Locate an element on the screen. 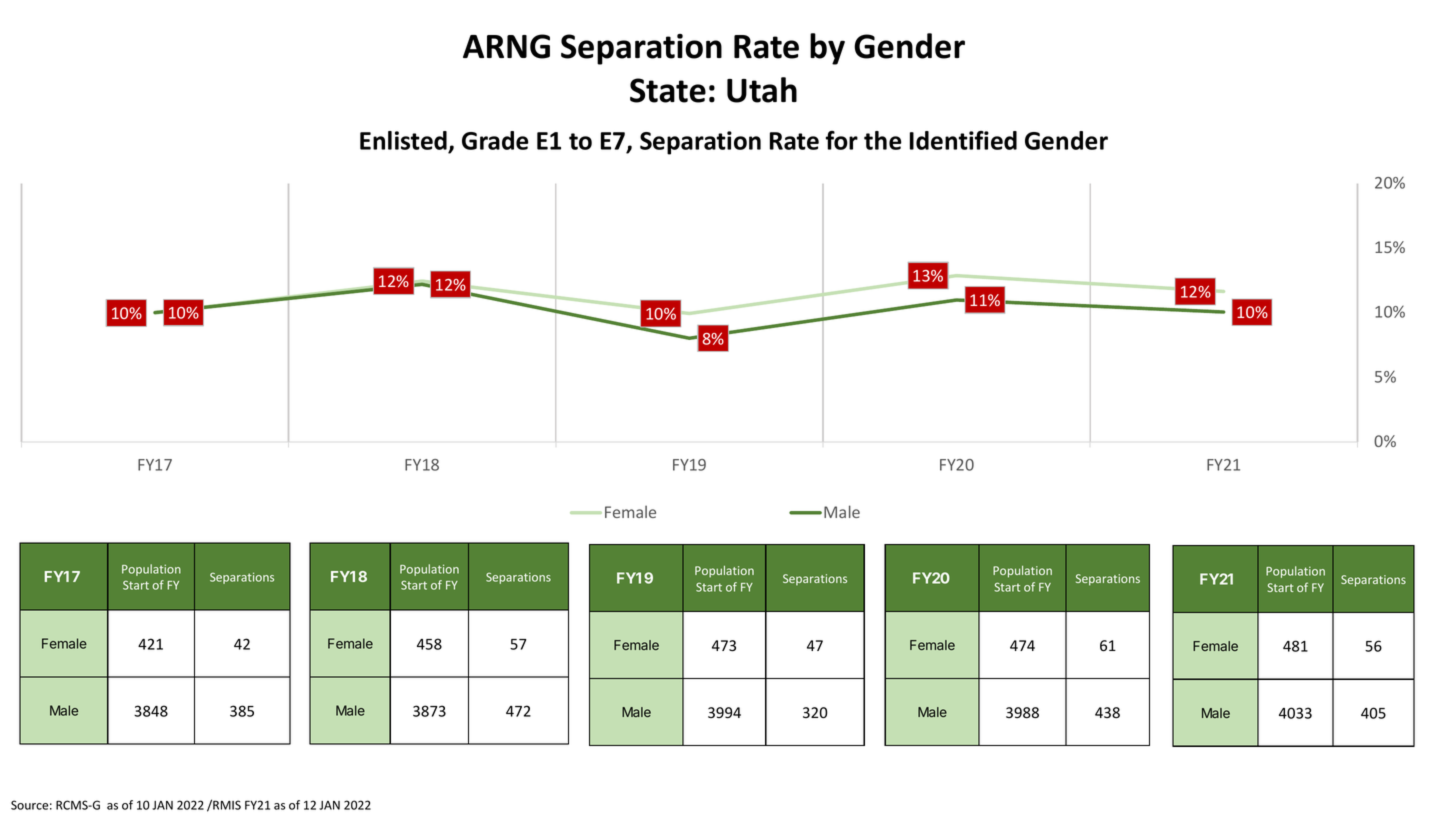 This screenshot has width=1456, height=819. ARNG is located at coordinates (506, 46).
